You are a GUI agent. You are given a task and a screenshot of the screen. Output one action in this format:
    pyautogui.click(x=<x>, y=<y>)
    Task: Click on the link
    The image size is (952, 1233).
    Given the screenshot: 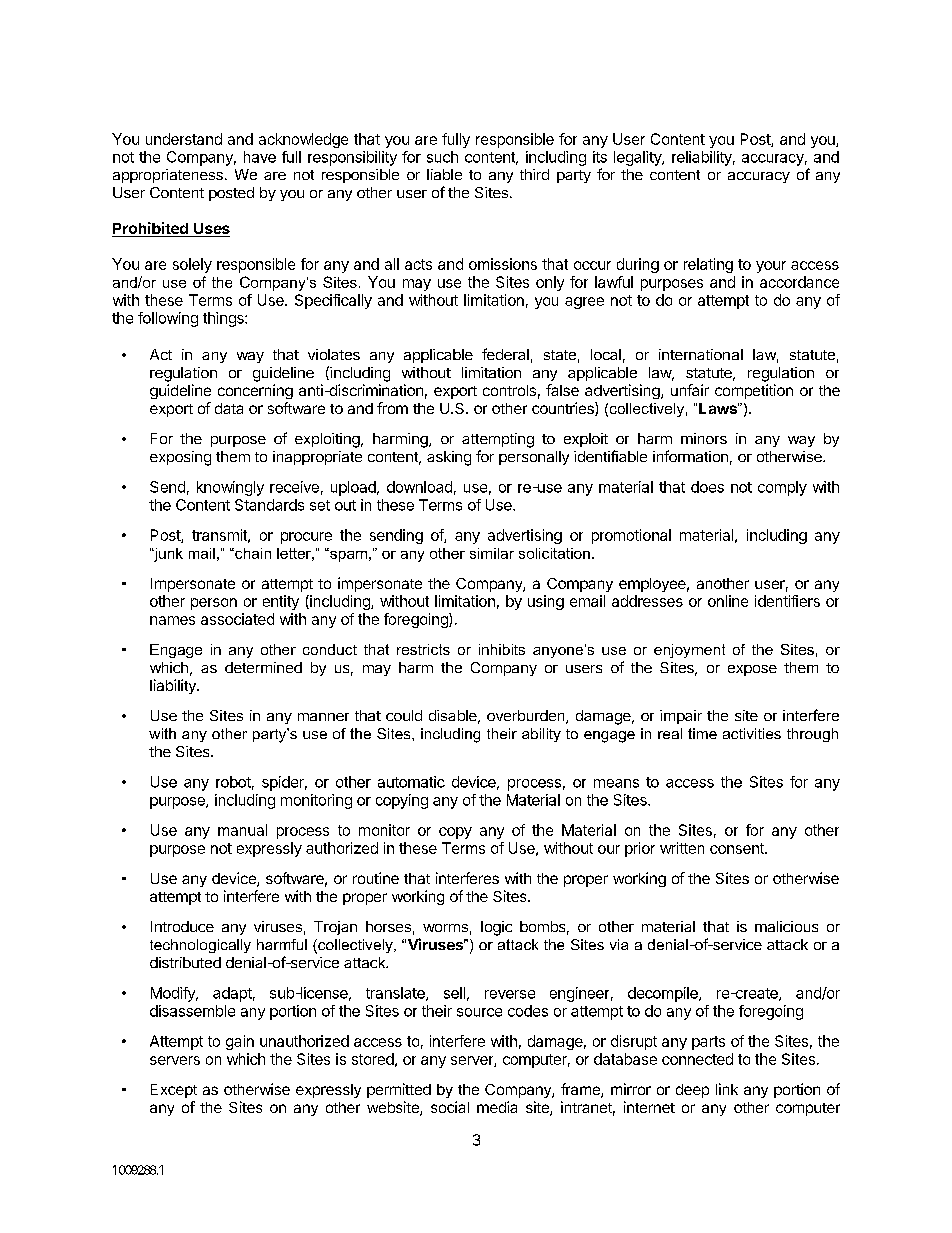 What is the action you would take?
    pyautogui.click(x=727, y=1089)
